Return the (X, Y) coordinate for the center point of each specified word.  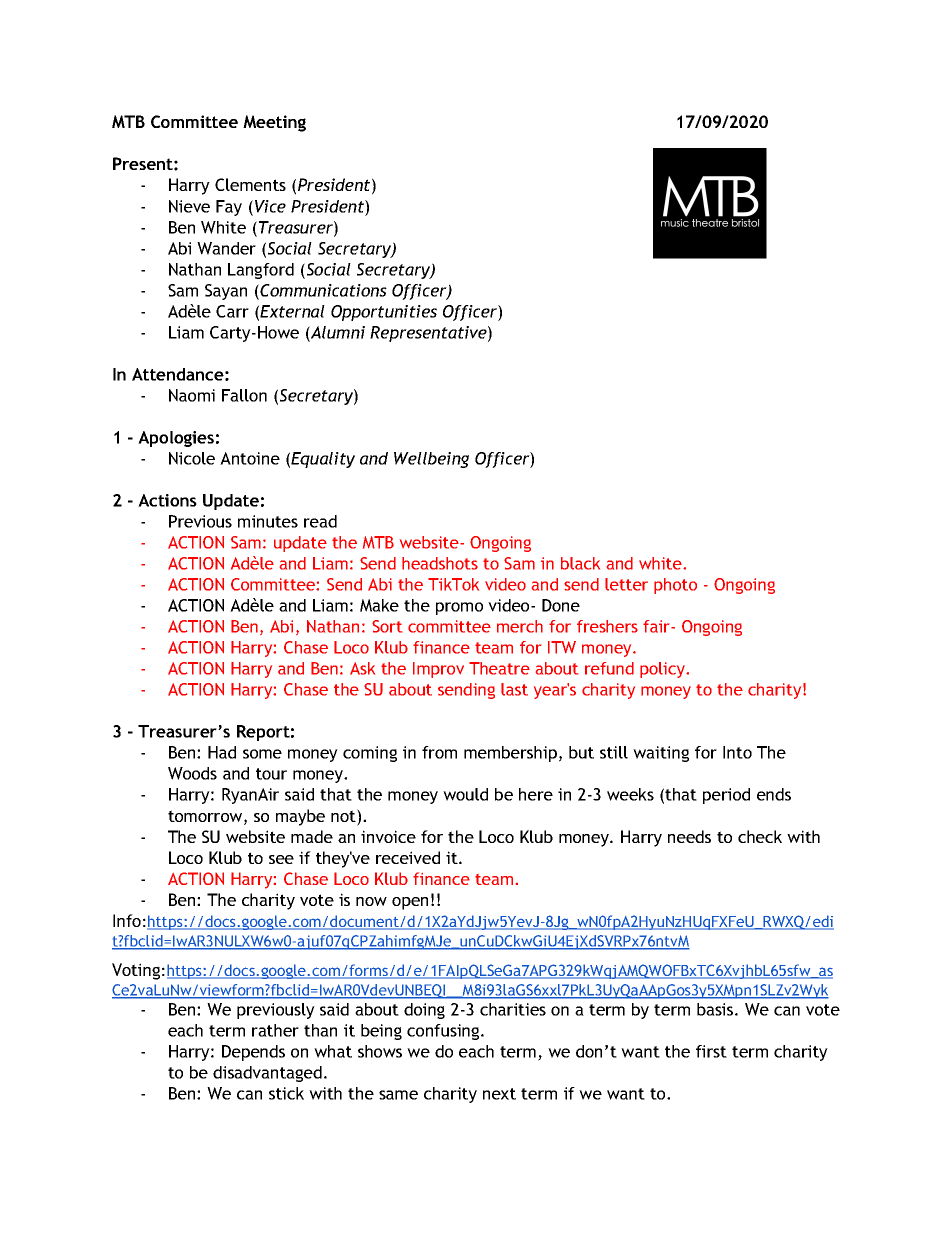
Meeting (274, 123)
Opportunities (384, 313)
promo (459, 608)
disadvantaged (267, 1074)
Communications (323, 290)
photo (675, 586)
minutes (268, 521)
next (499, 1094)
